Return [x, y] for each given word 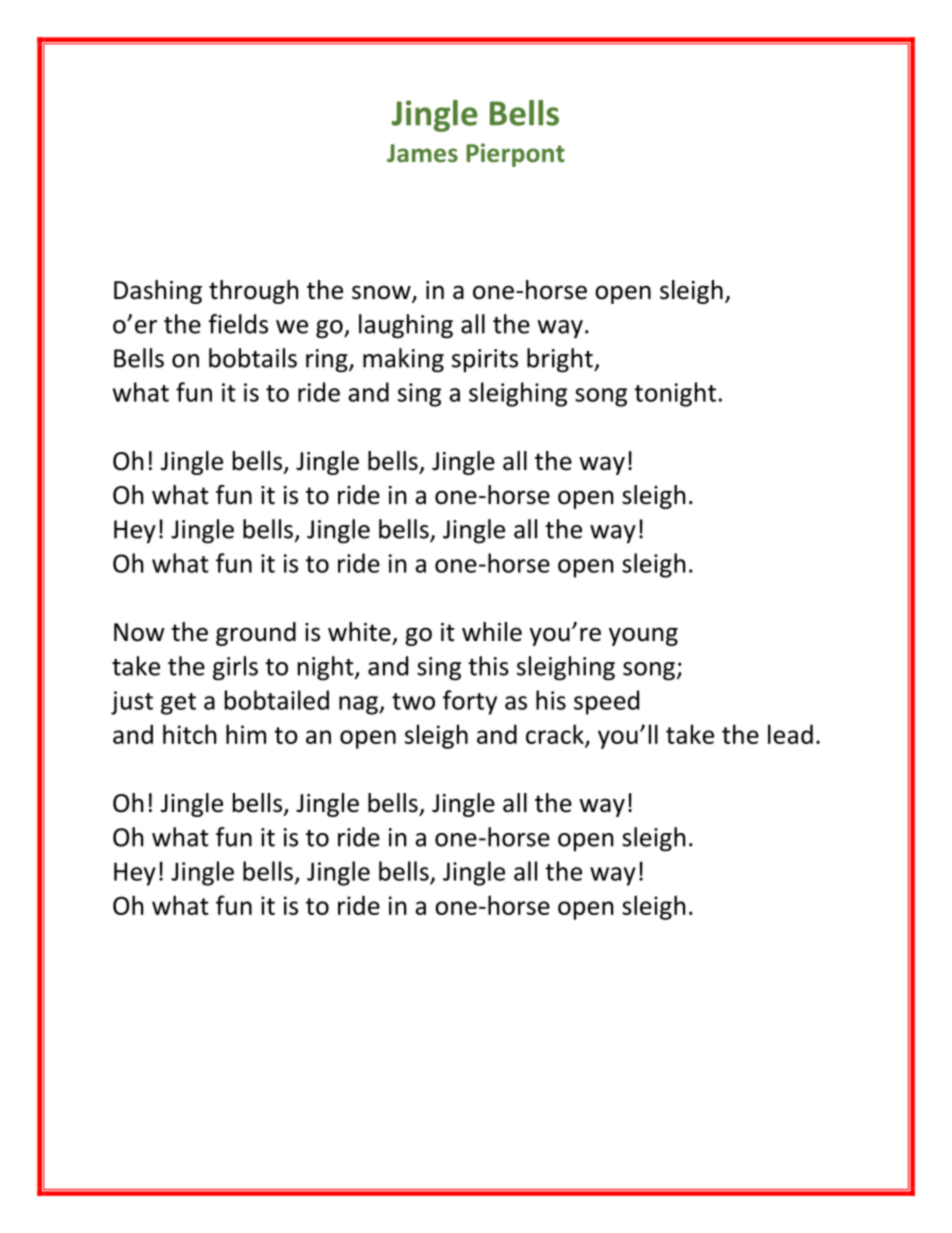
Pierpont [515, 155]
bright [561, 360]
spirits [485, 361]
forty [470, 702]
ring [328, 361]
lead [790, 734]
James [422, 153]
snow [382, 293]
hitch [189, 734]
